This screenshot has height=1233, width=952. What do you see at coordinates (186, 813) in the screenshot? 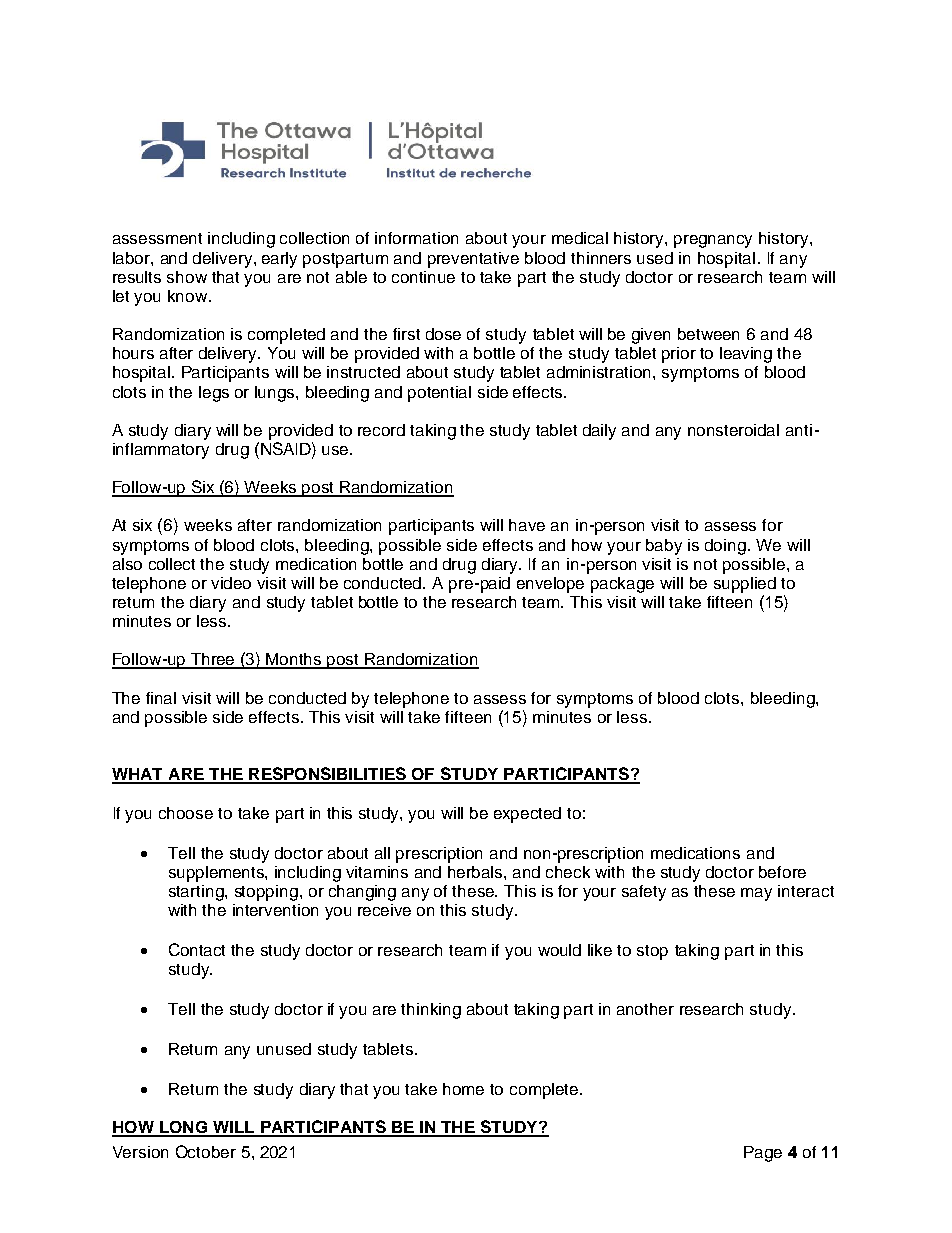
I see `choose` at bounding box center [186, 813].
